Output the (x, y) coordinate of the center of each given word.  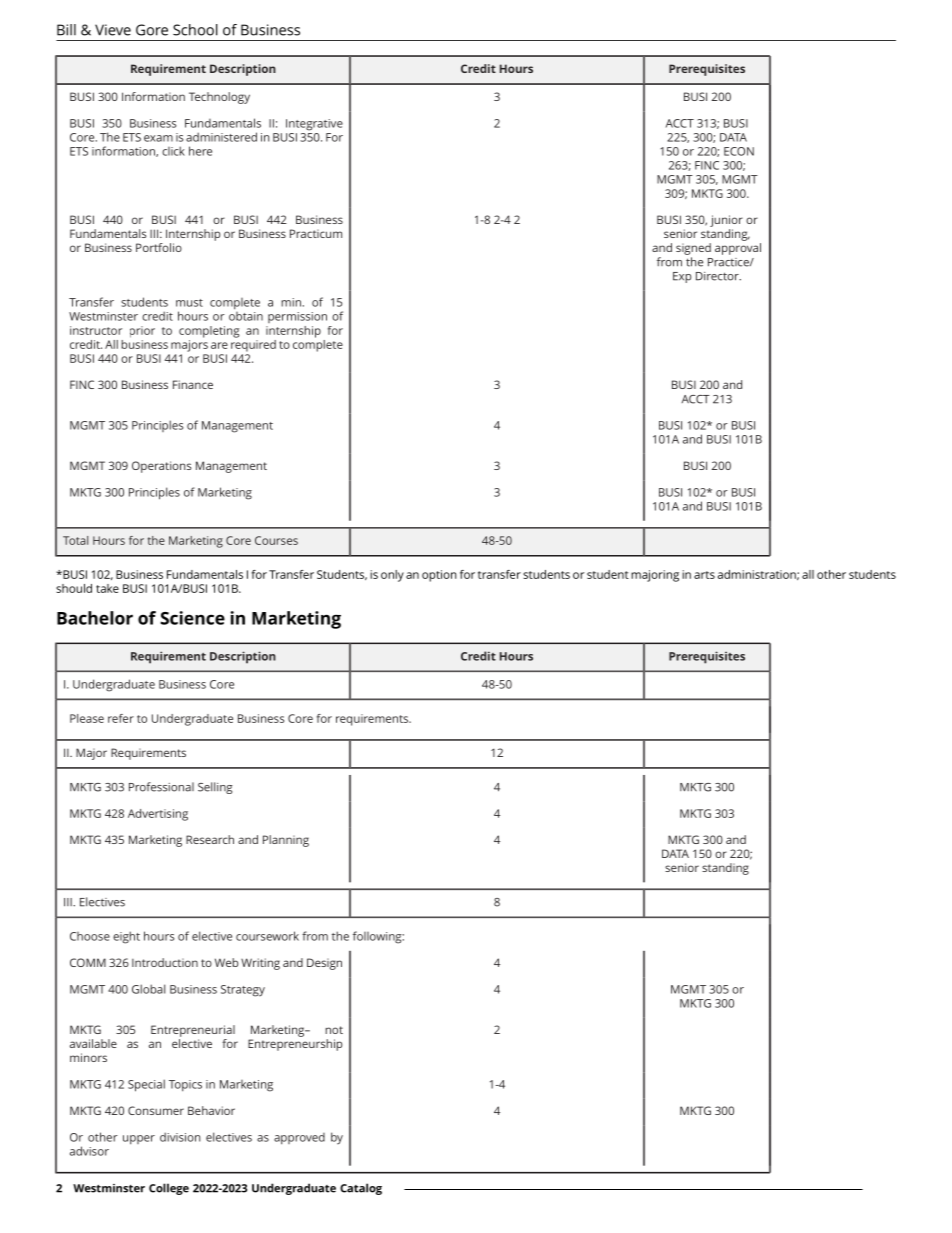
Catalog (361, 1189)
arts (704, 575)
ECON (739, 151)
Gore (152, 30)
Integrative (314, 125)
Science (192, 618)
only (392, 576)
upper (139, 1140)
